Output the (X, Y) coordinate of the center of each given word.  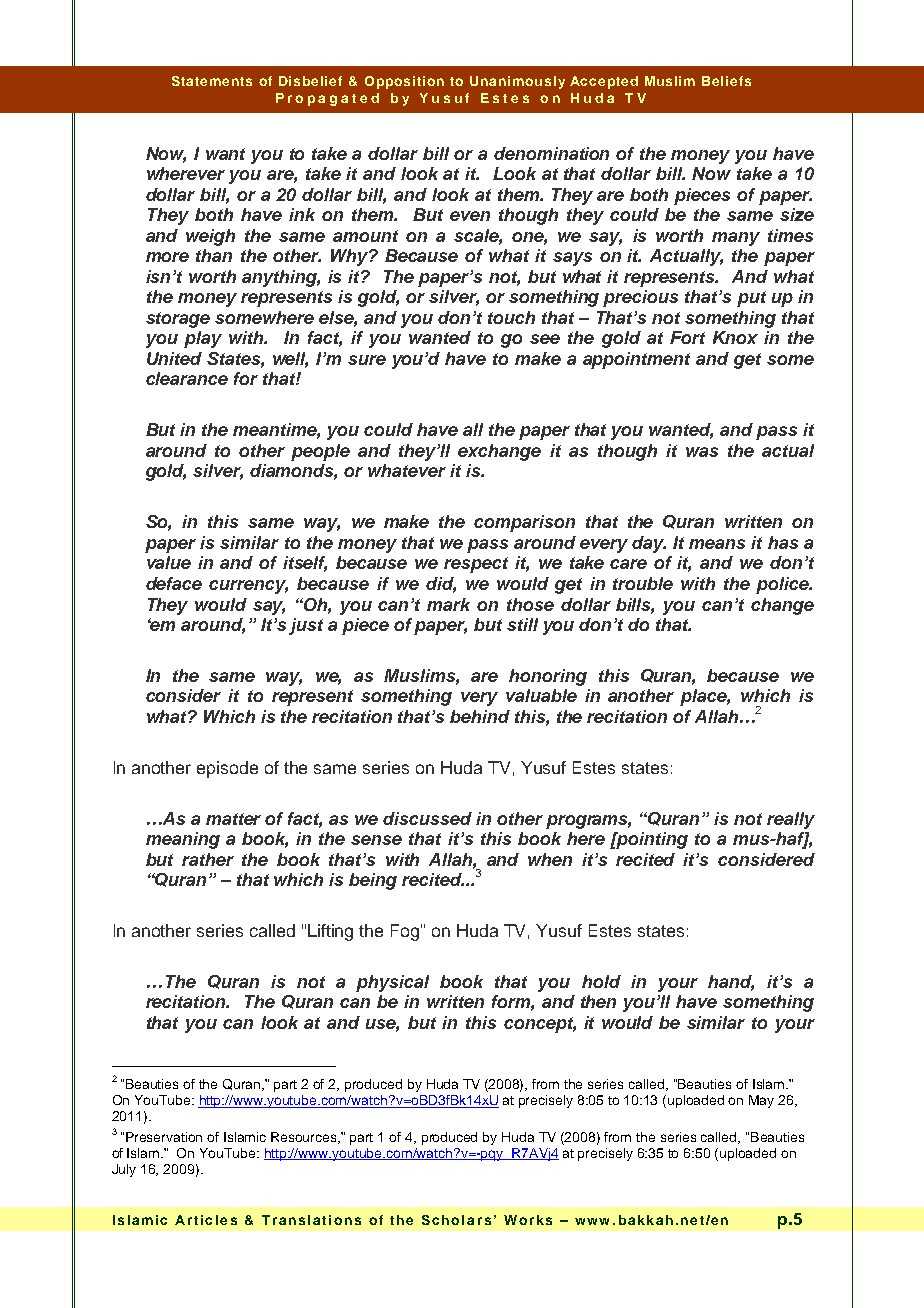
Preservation (164, 1137)
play (203, 339)
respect (476, 565)
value (169, 562)
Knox (735, 337)
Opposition (404, 82)
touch (511, 317)
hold (601, 981)
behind (480, 716)
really (791, 820)
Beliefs (726, 81)
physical (392, 983)
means (717, 544)
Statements (212, 81)
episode (227, 769)
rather (208, 859)
